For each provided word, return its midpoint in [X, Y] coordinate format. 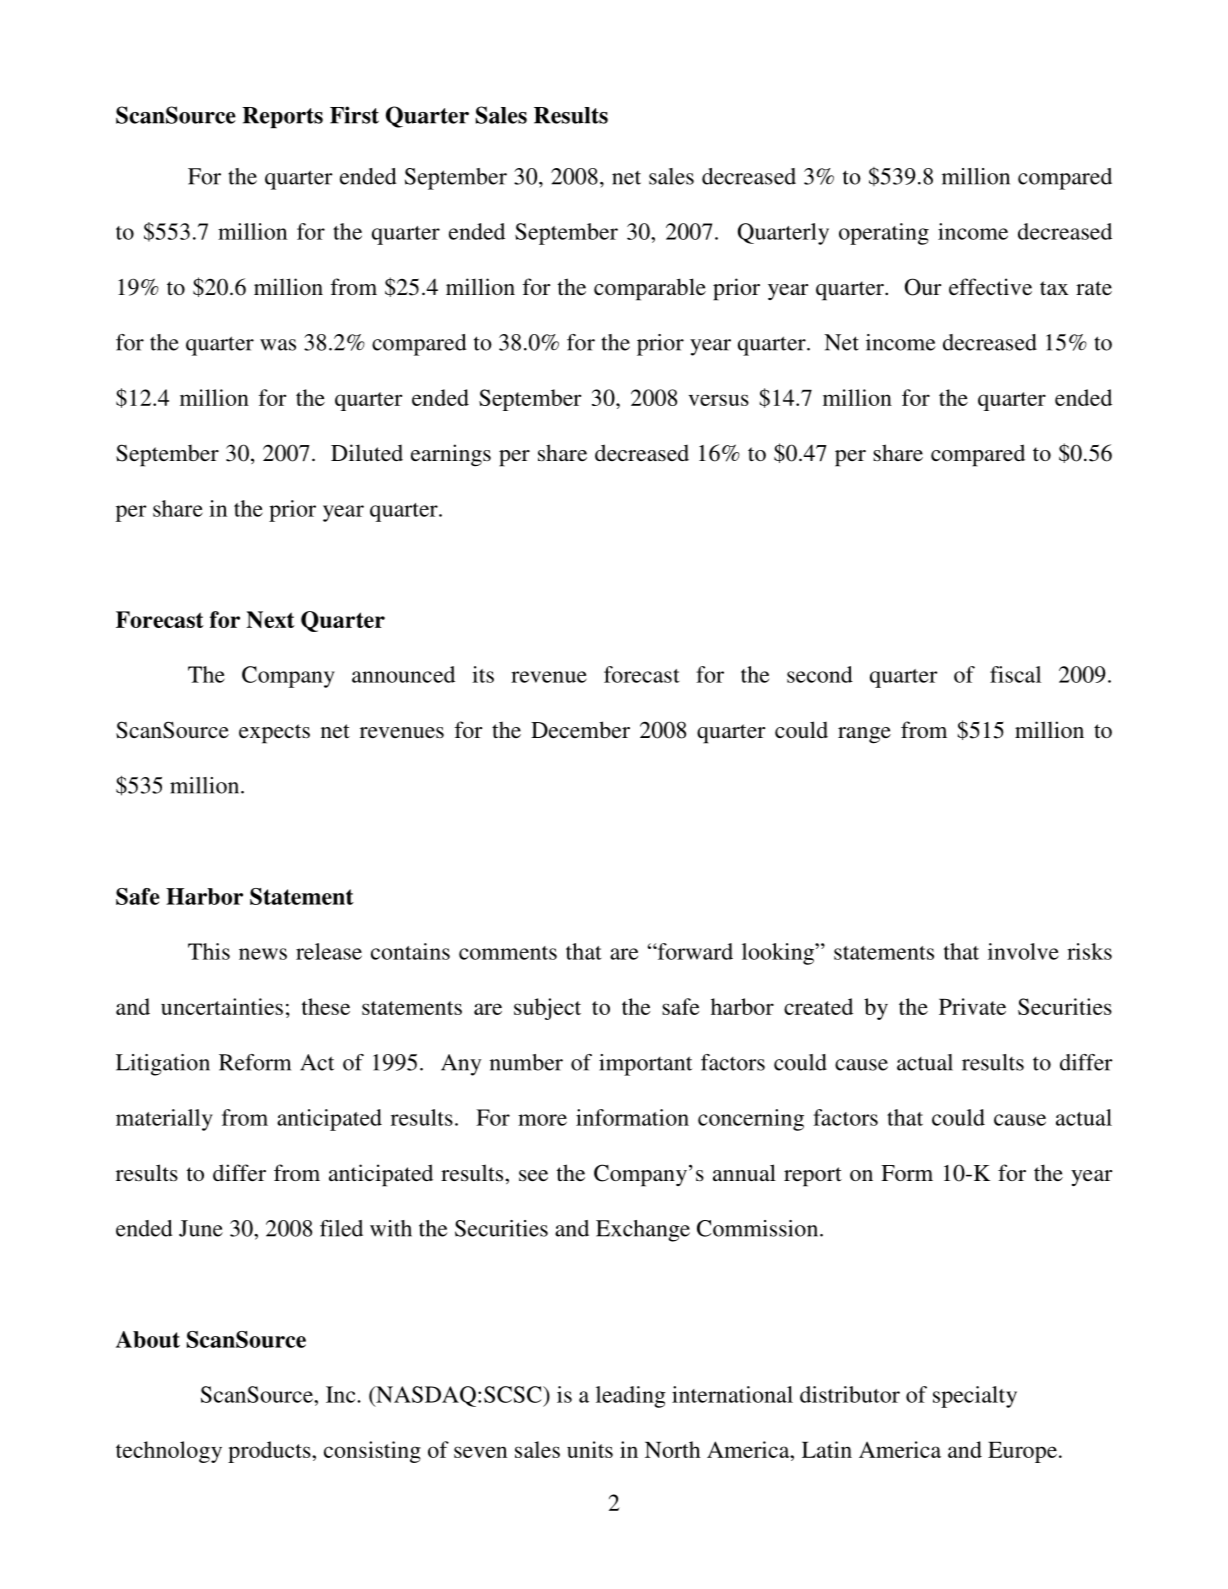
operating [884, 234]
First [354, 115]
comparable [650, 289]
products [270, 1452]
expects [274, 734]
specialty [975, 1397]
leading [631, 1397]
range [864, 735]
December [580, 729]
